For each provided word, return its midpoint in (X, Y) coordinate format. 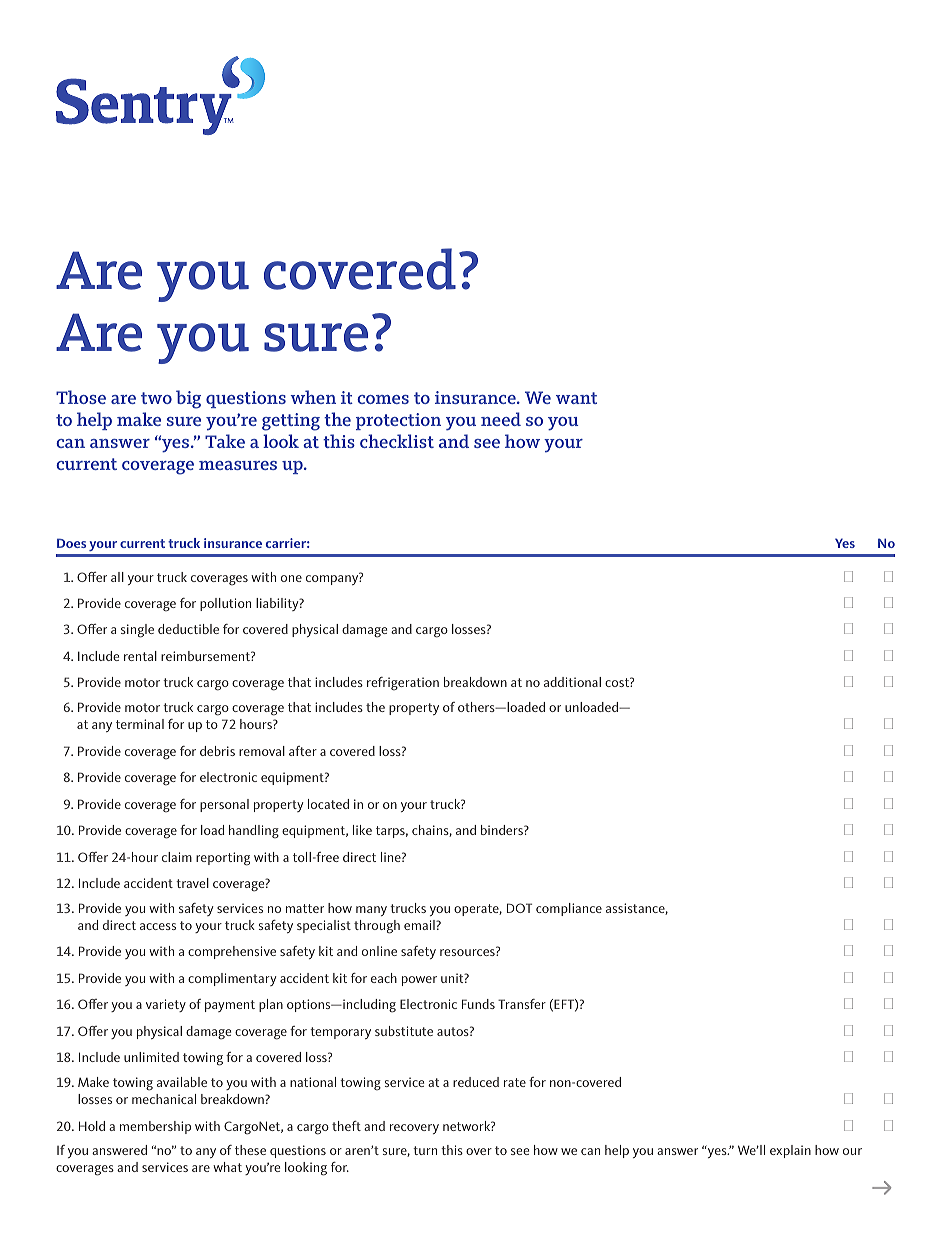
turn (425, 1150)
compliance (569, 909)
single (137, 631)
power (419, 981)
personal (224, 805)
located (328, 804)
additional (572, 682)
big (188, 399)
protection (398, 421)
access (158, 926)
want (576, 398)
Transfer (522, 1004)
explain (790, 1151)
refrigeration (403, 684)
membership (155, 1127)
